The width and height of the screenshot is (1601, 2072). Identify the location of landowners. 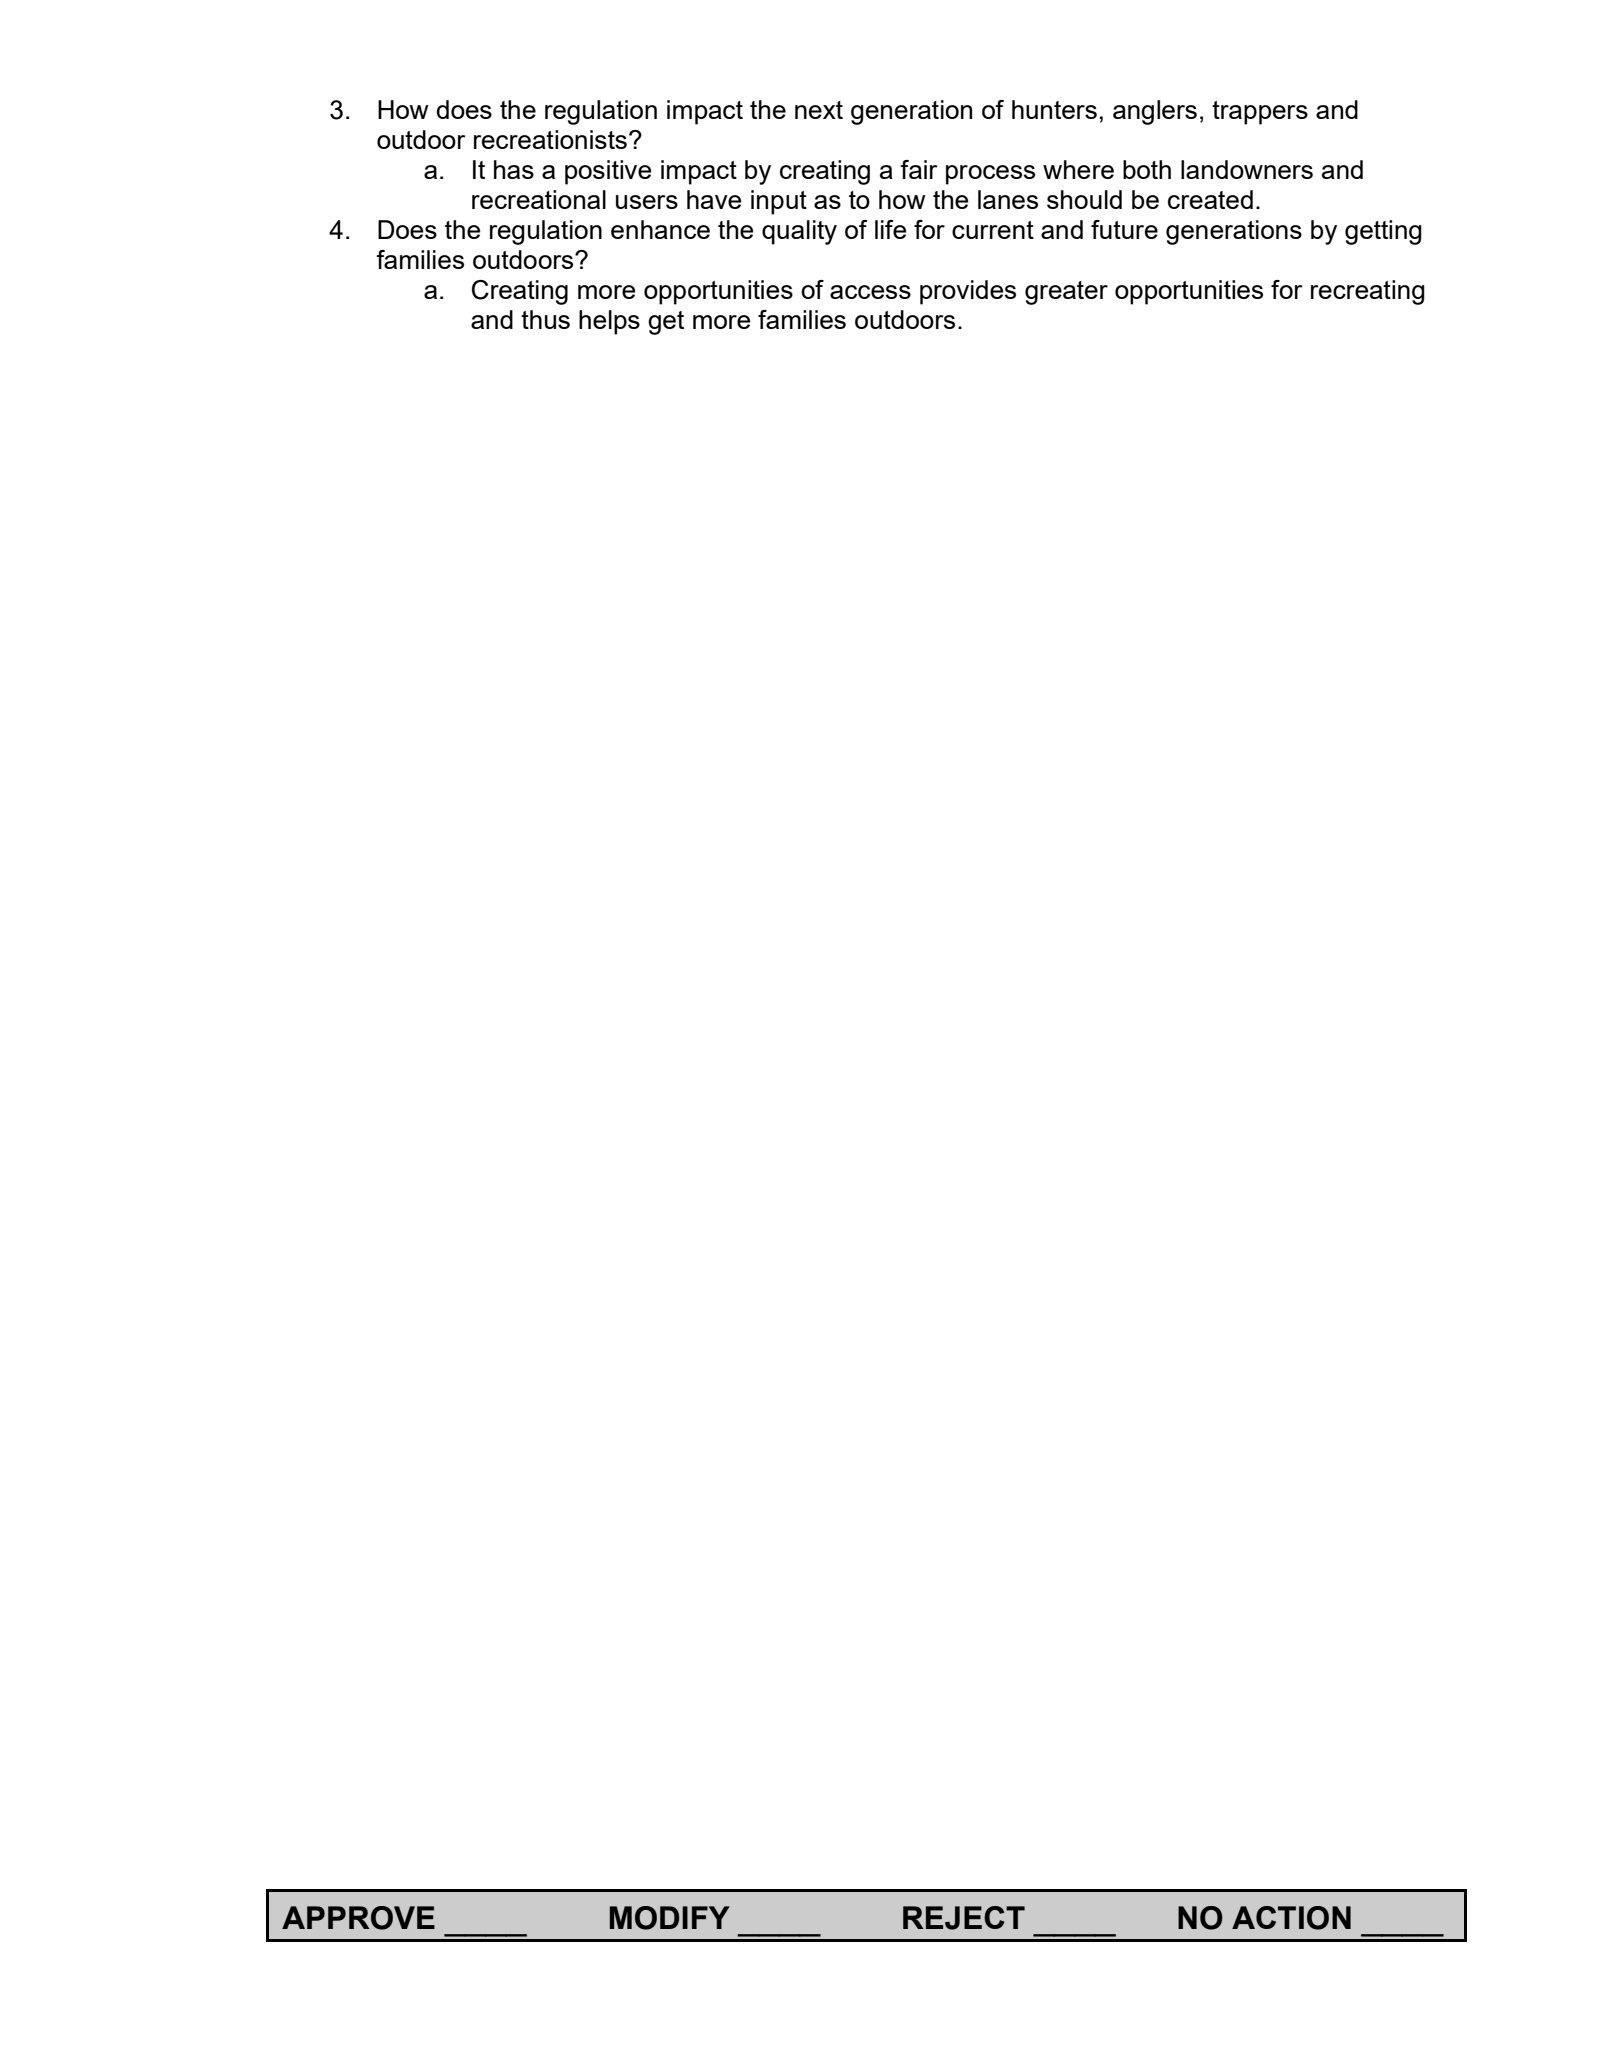
(1247, 169).
